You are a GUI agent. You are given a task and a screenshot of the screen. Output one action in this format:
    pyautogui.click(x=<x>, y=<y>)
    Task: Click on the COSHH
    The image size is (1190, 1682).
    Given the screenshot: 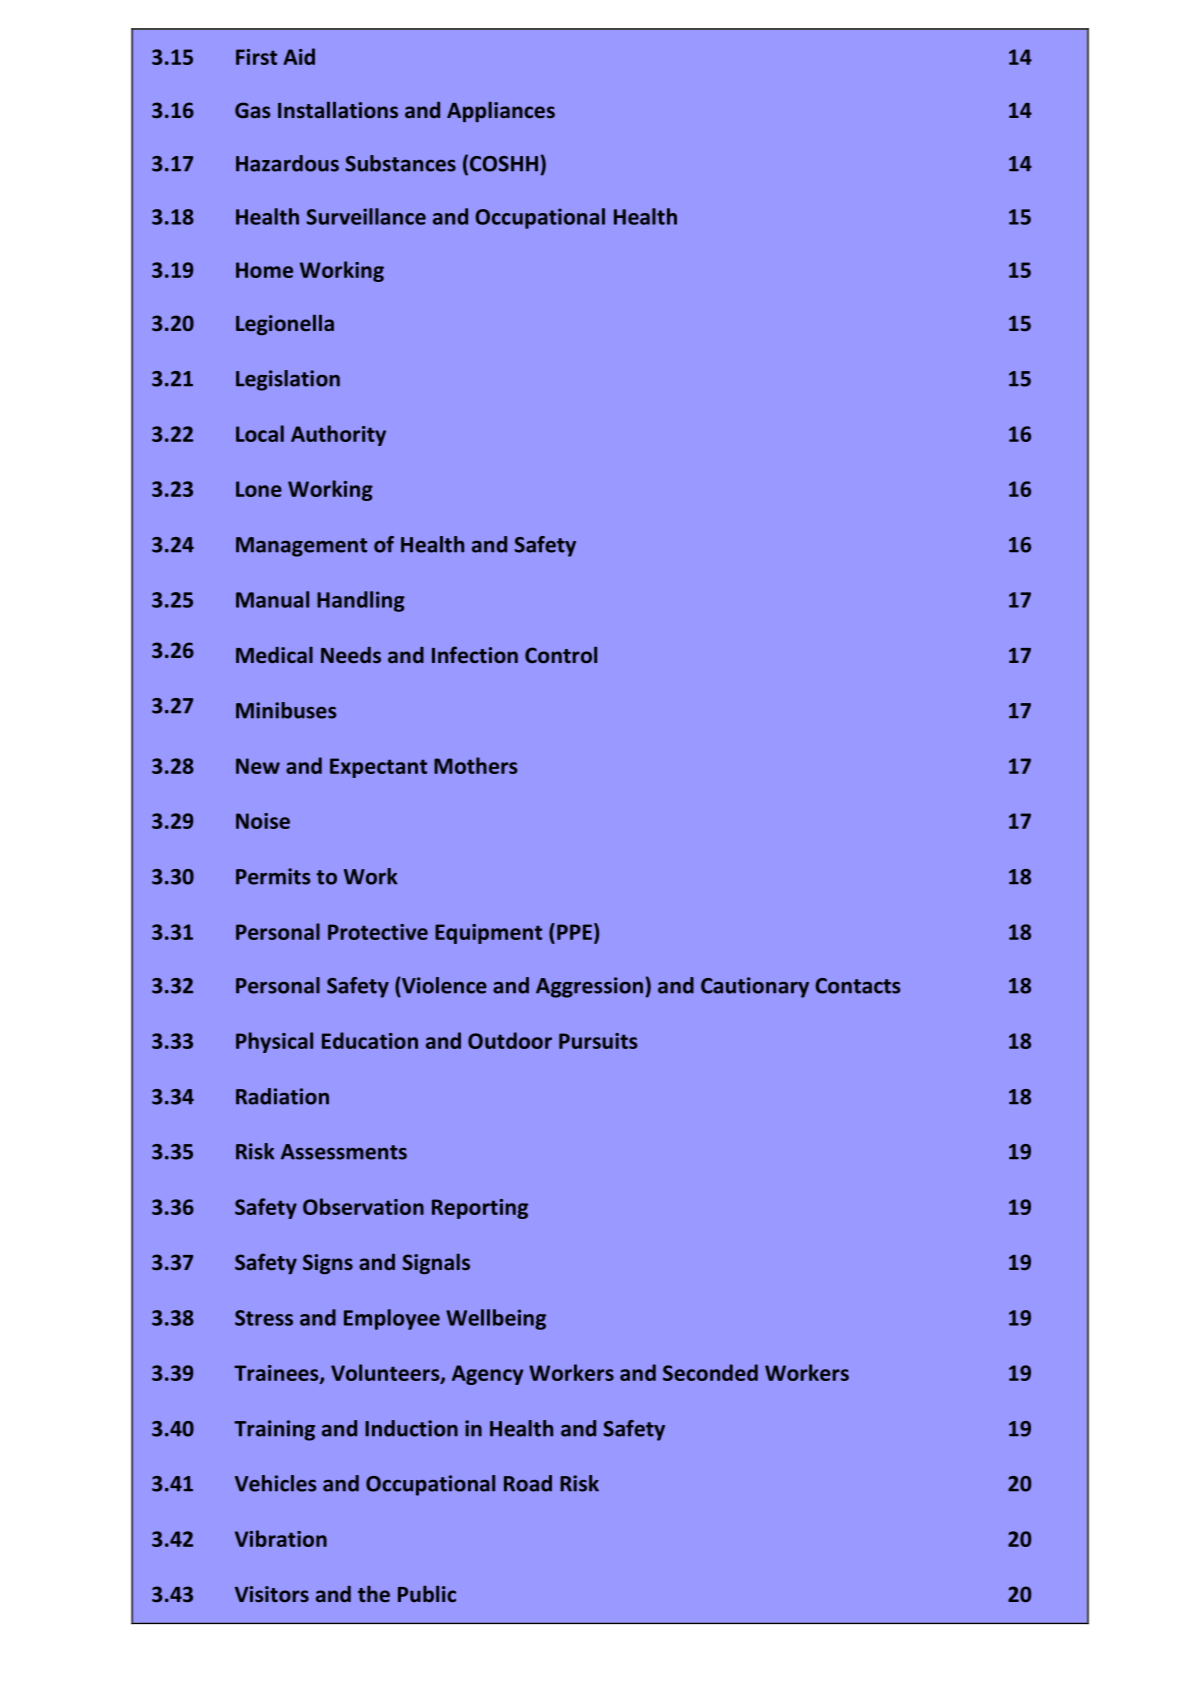 What is the action you would take?
    pyautogui.click(x=504, y=164)
